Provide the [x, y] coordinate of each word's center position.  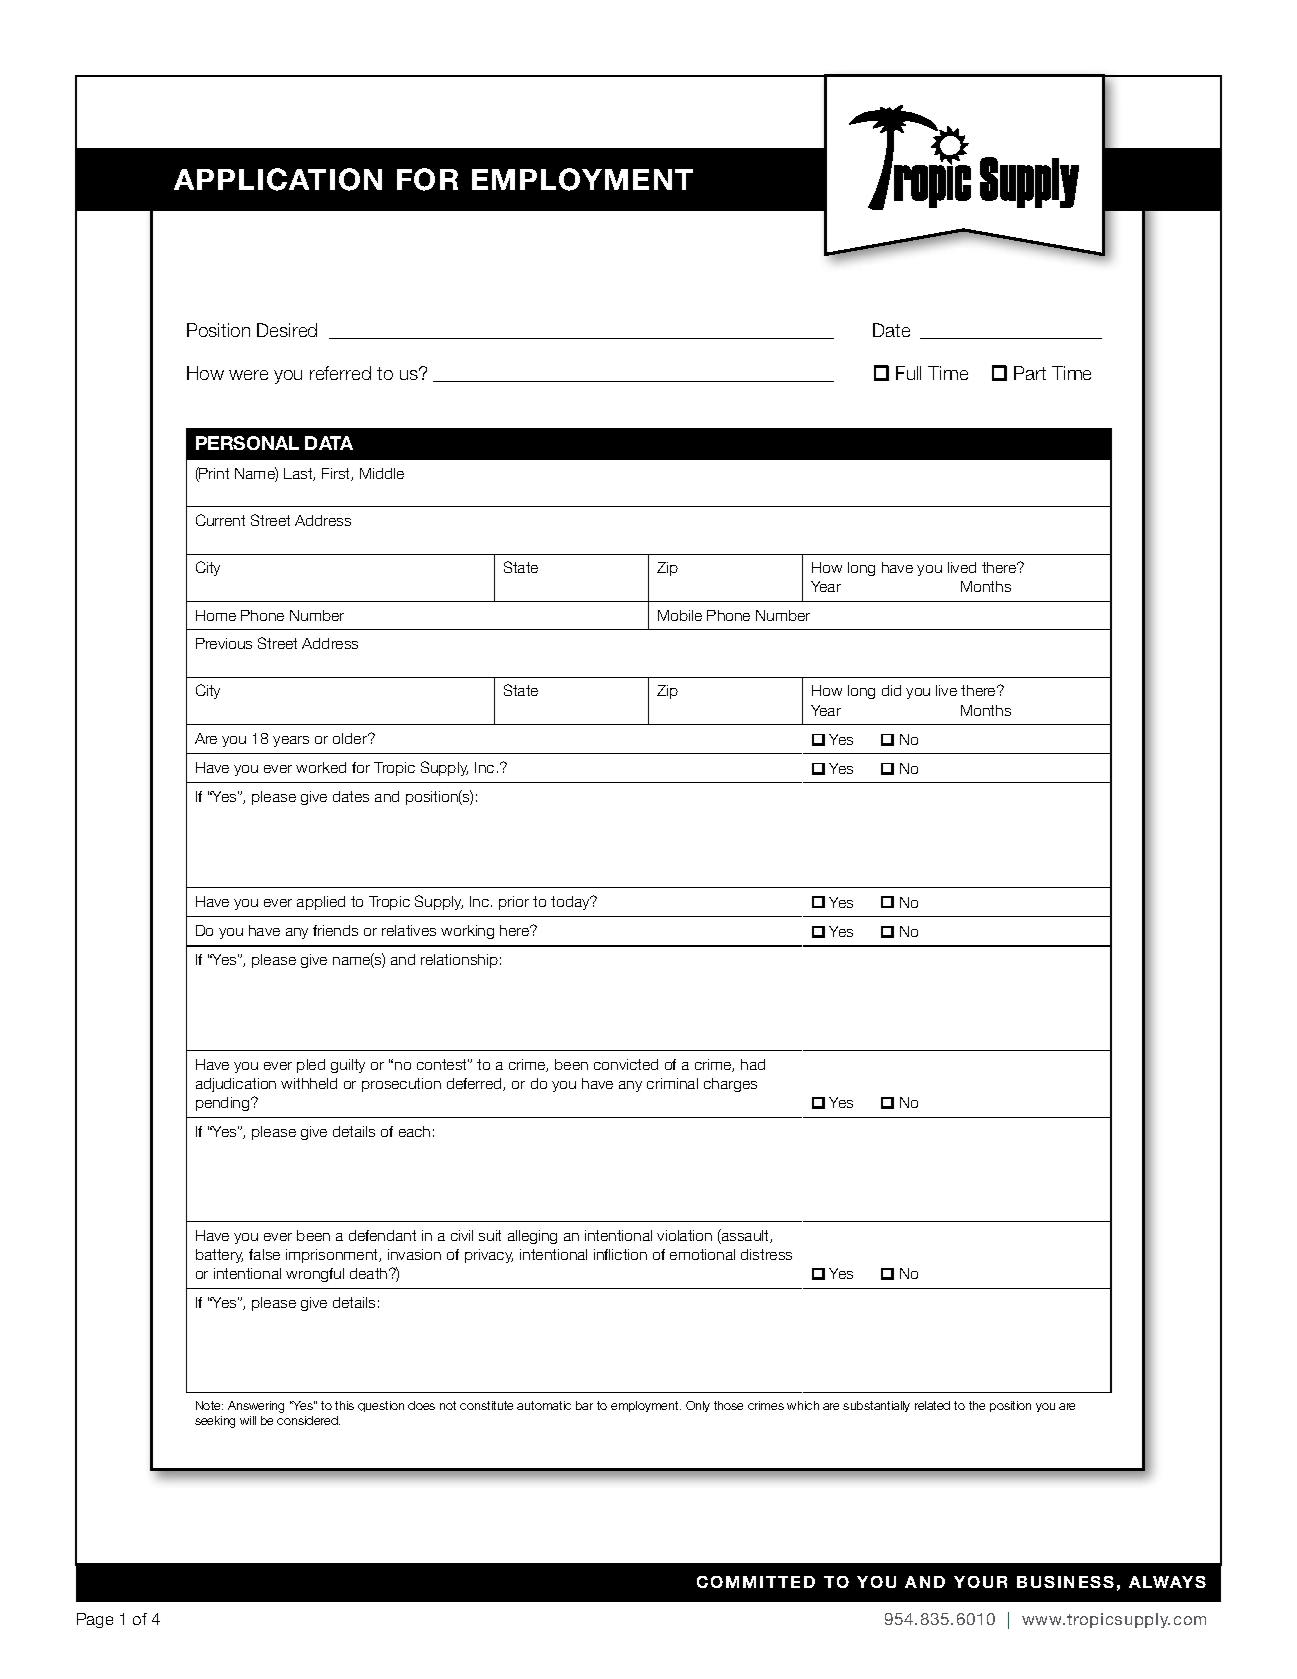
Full [908, 373]
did [891, 690]
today [571, 903]
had [753, 1064]
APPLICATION [278, 179]
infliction [620, 1254]
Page [95, 1620]
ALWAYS [1167, 1582]
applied [321, 903]
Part [1030, 373]
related [932, 1405]
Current [220, 520]
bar [584, 1405]
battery [219, 1256]
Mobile [680, 615]
